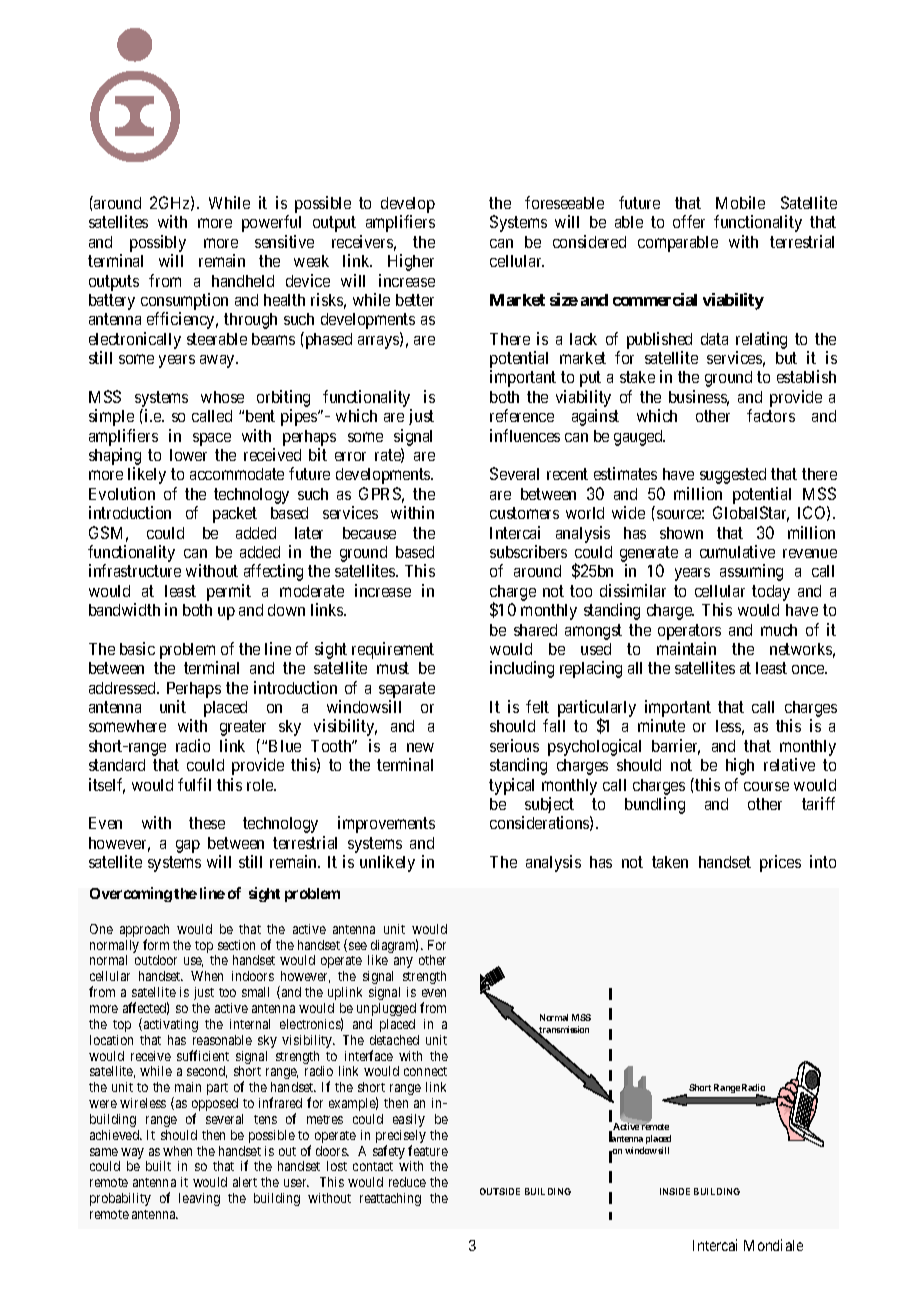 The height and width of the screenshot is (1308, 924). What do you see at coordinates (415, 300) in the screenshot?
I see `better` at bounding box center [415, 300].
